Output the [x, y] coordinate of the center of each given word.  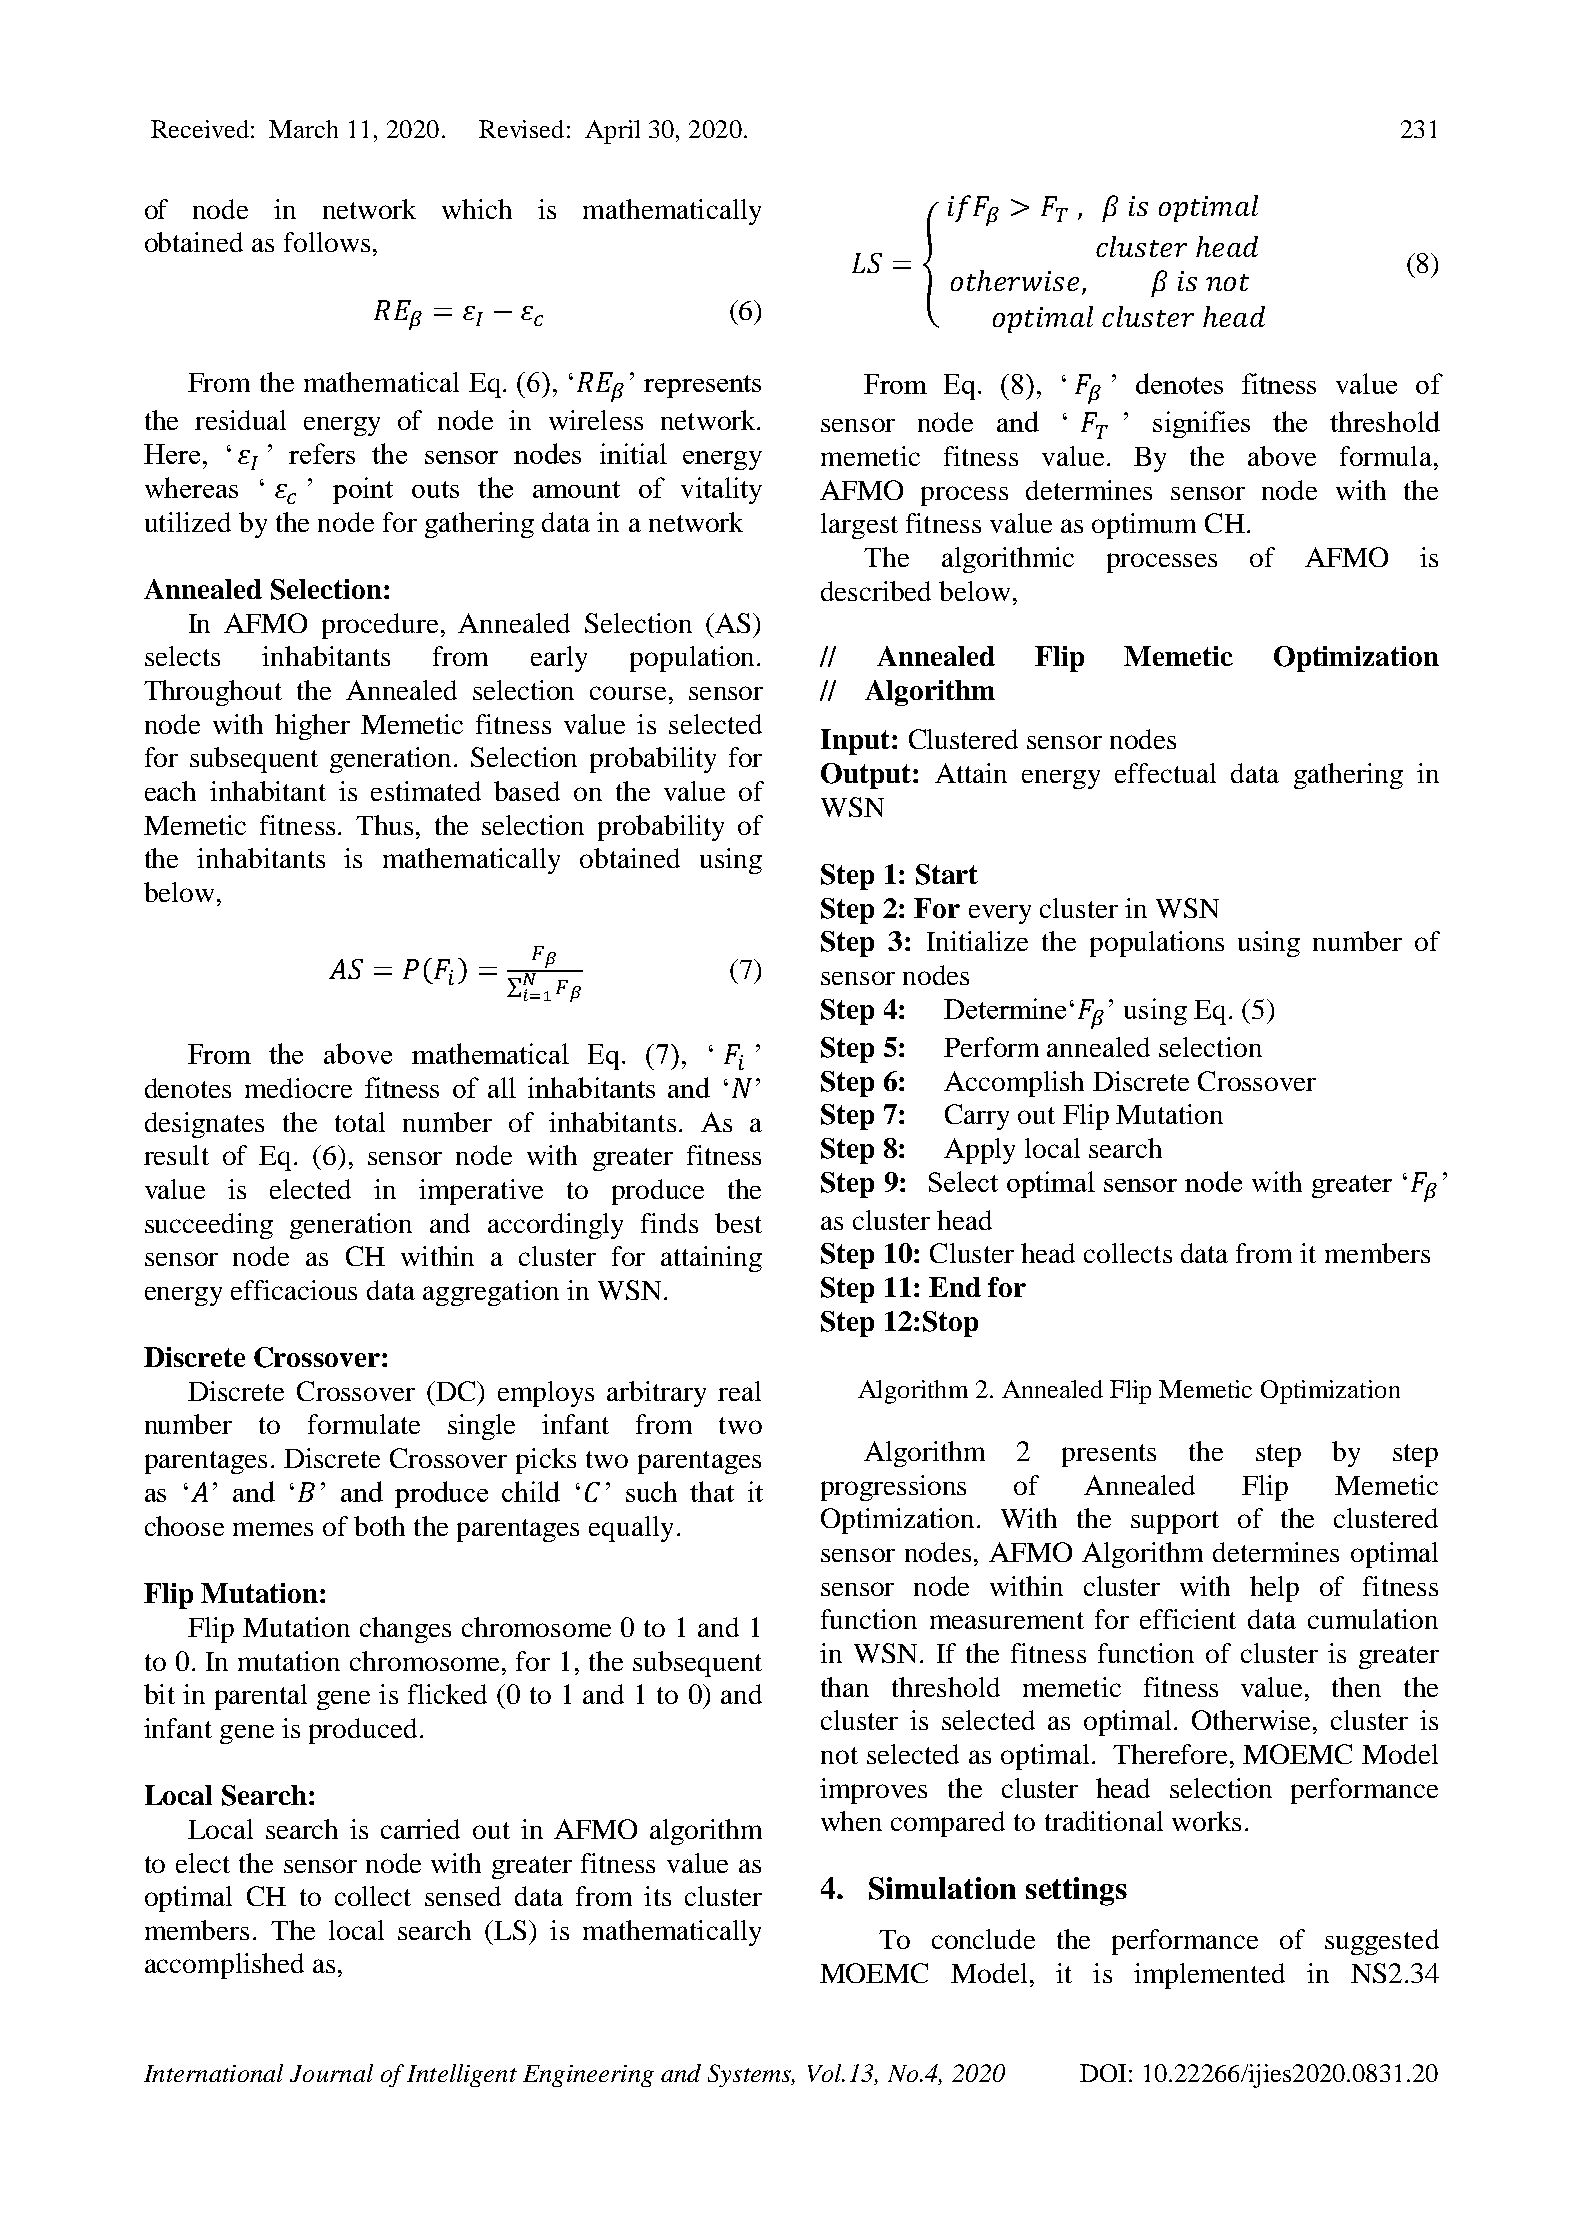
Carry [977, 1117]
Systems [750, 2075]
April [612, 132]
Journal [331, 2073]
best [738, 1223]
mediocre [298, 1088]
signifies [1201, 424]
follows [327, 242]
